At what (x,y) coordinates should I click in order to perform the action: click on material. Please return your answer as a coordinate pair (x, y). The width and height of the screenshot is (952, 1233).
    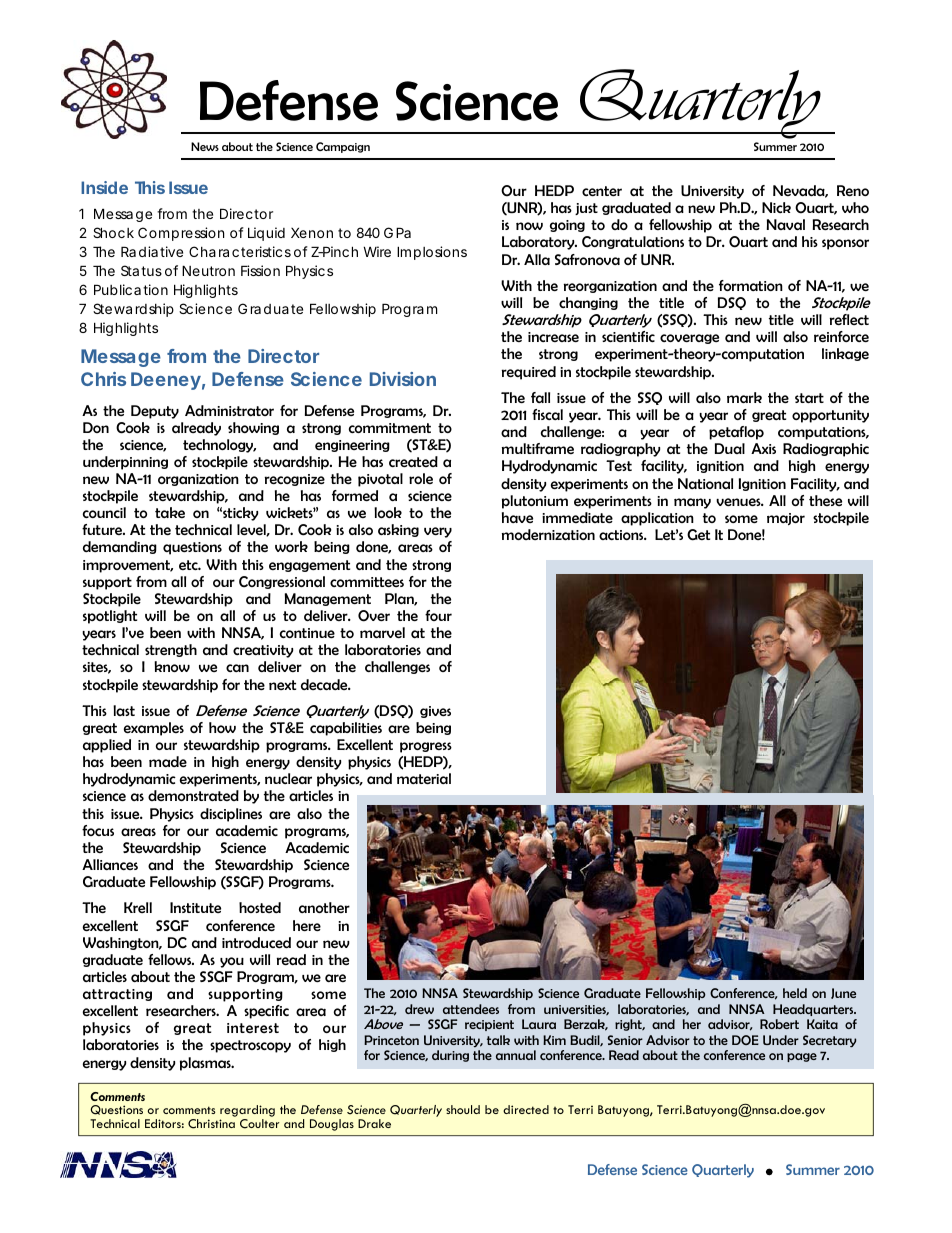
    Looking at the image, I should click on (424, 778).
